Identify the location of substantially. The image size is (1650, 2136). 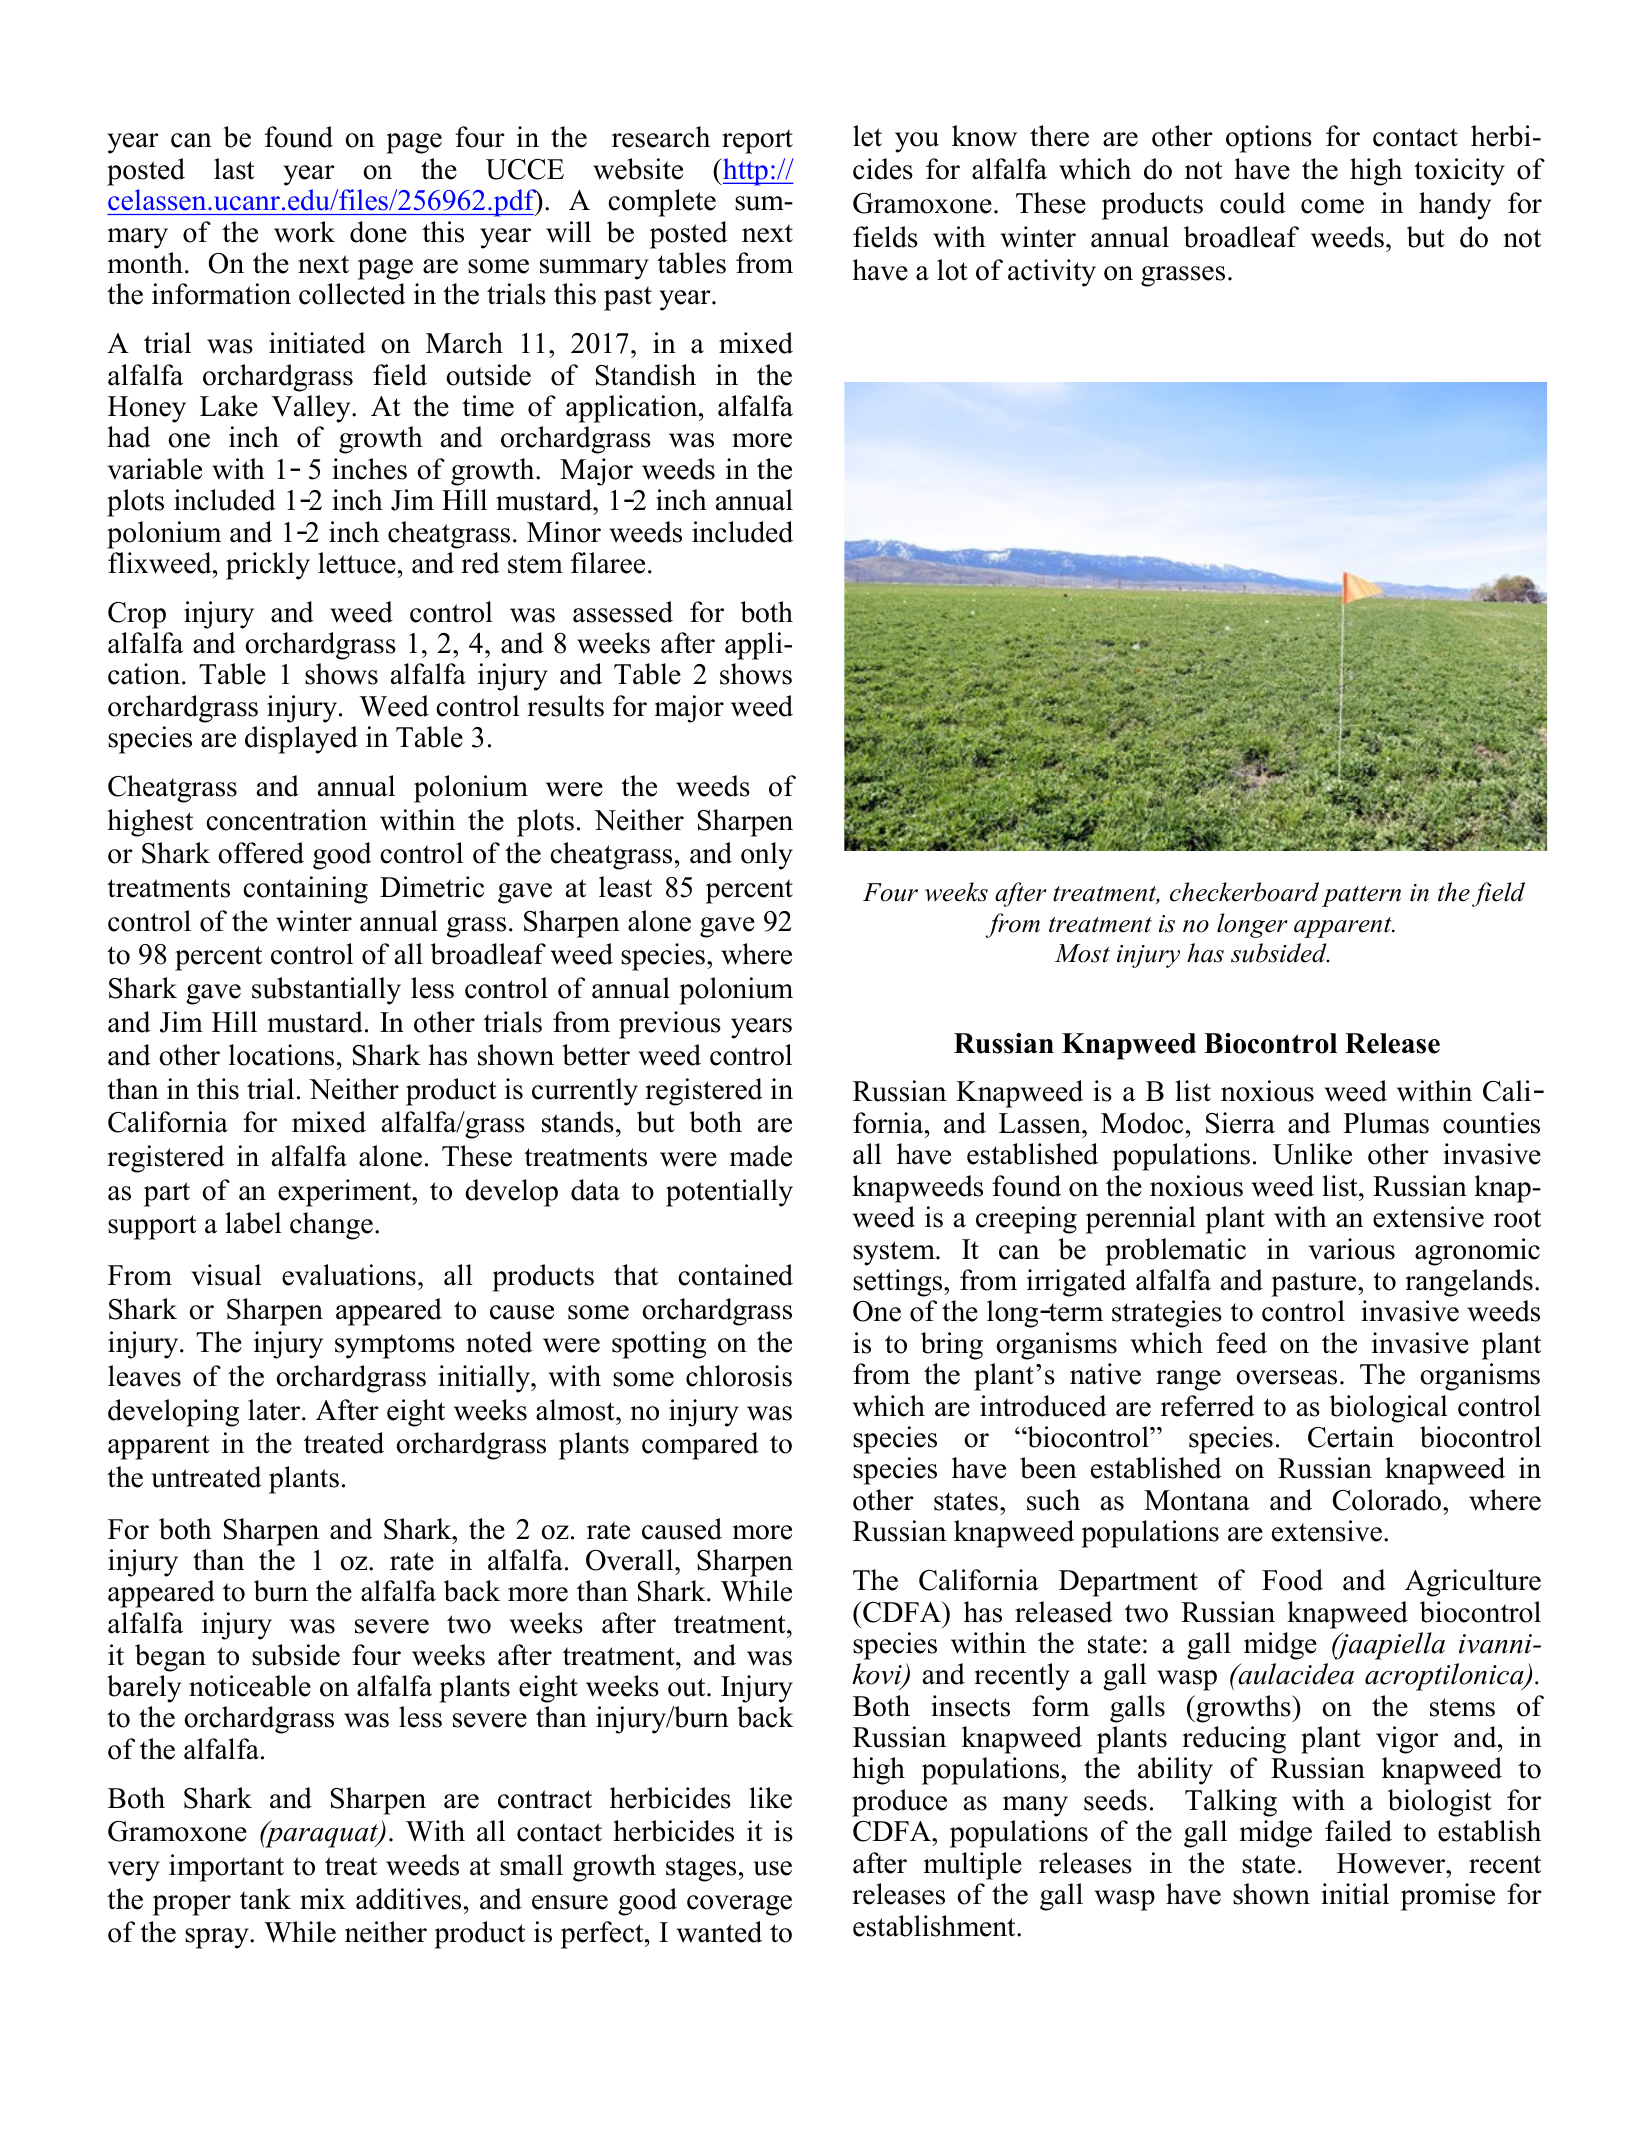
(326, 991).
